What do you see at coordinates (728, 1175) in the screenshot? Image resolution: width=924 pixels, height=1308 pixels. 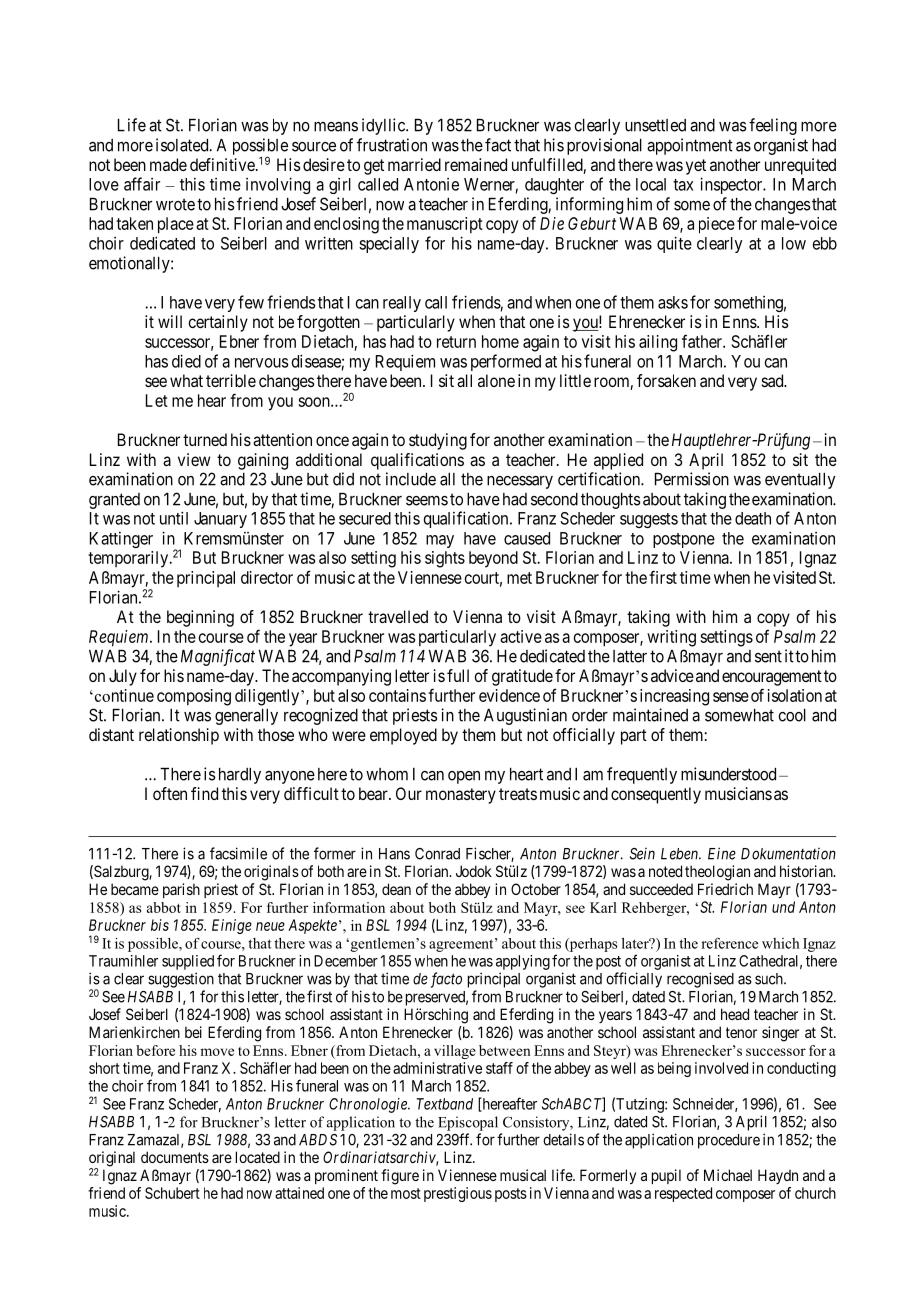 I see `Michael` at bounding box center [728, 1175].
